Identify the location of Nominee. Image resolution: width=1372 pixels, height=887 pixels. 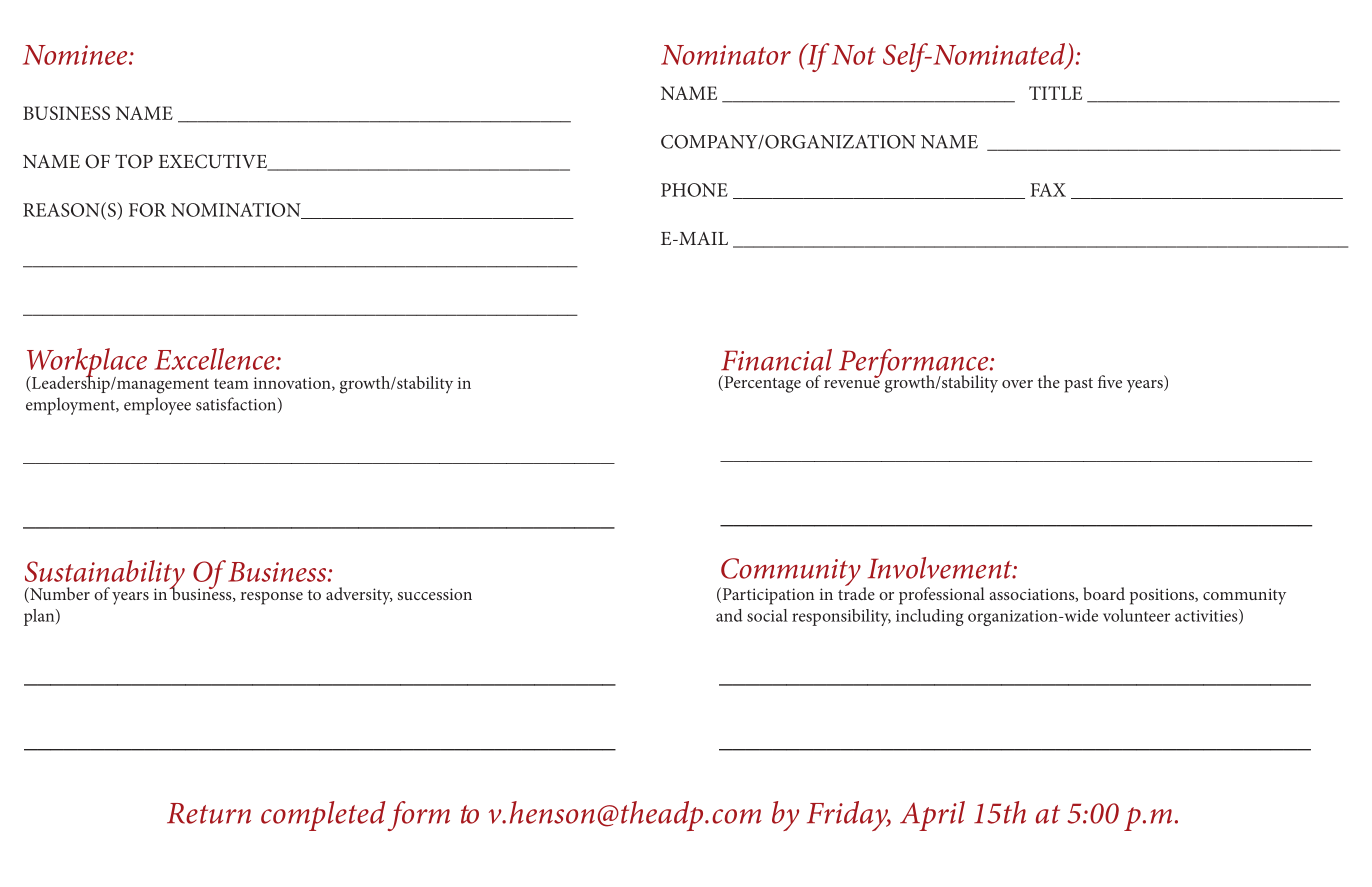
(76, 55).
